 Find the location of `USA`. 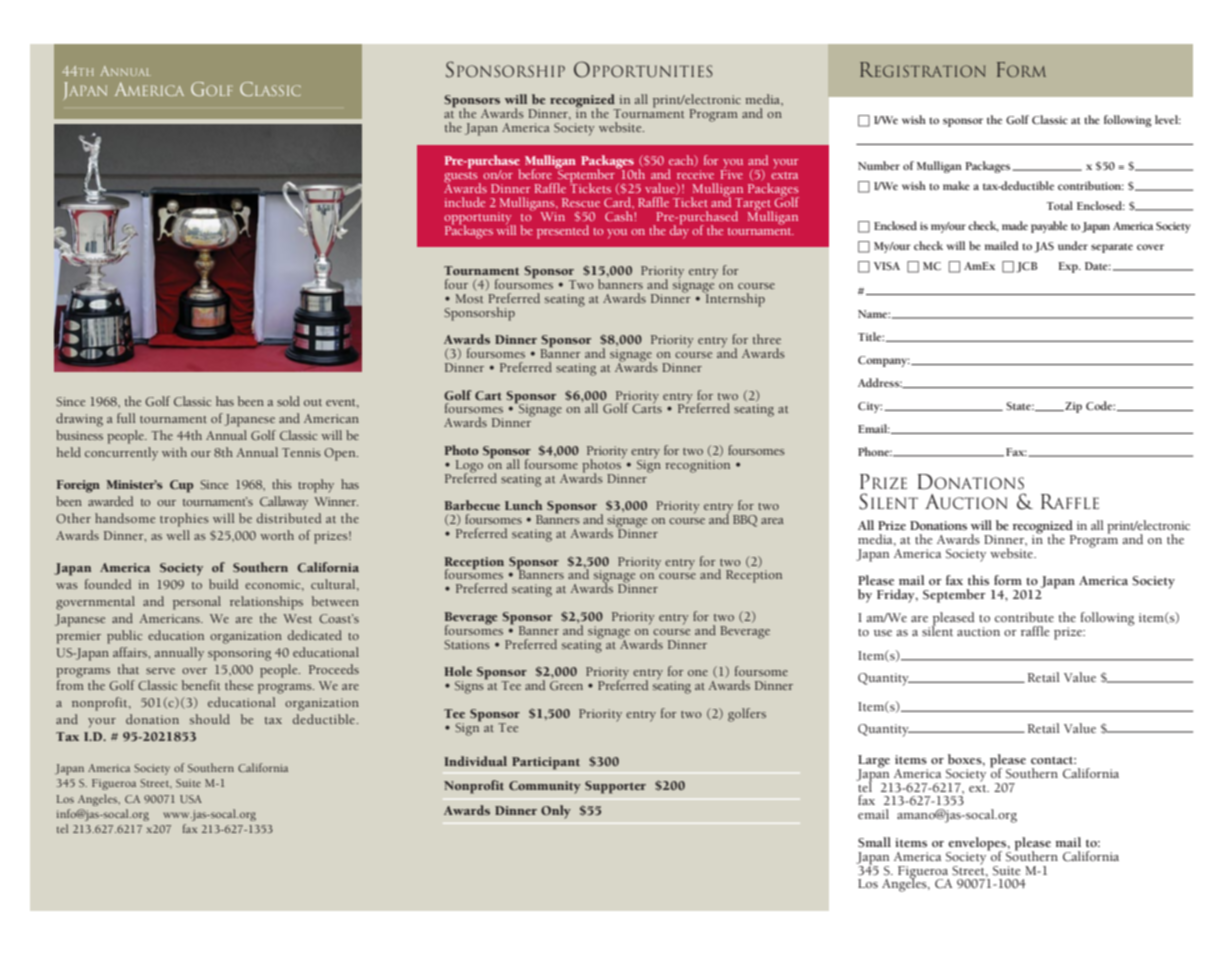

USA is located at coordinates (191, 799).
